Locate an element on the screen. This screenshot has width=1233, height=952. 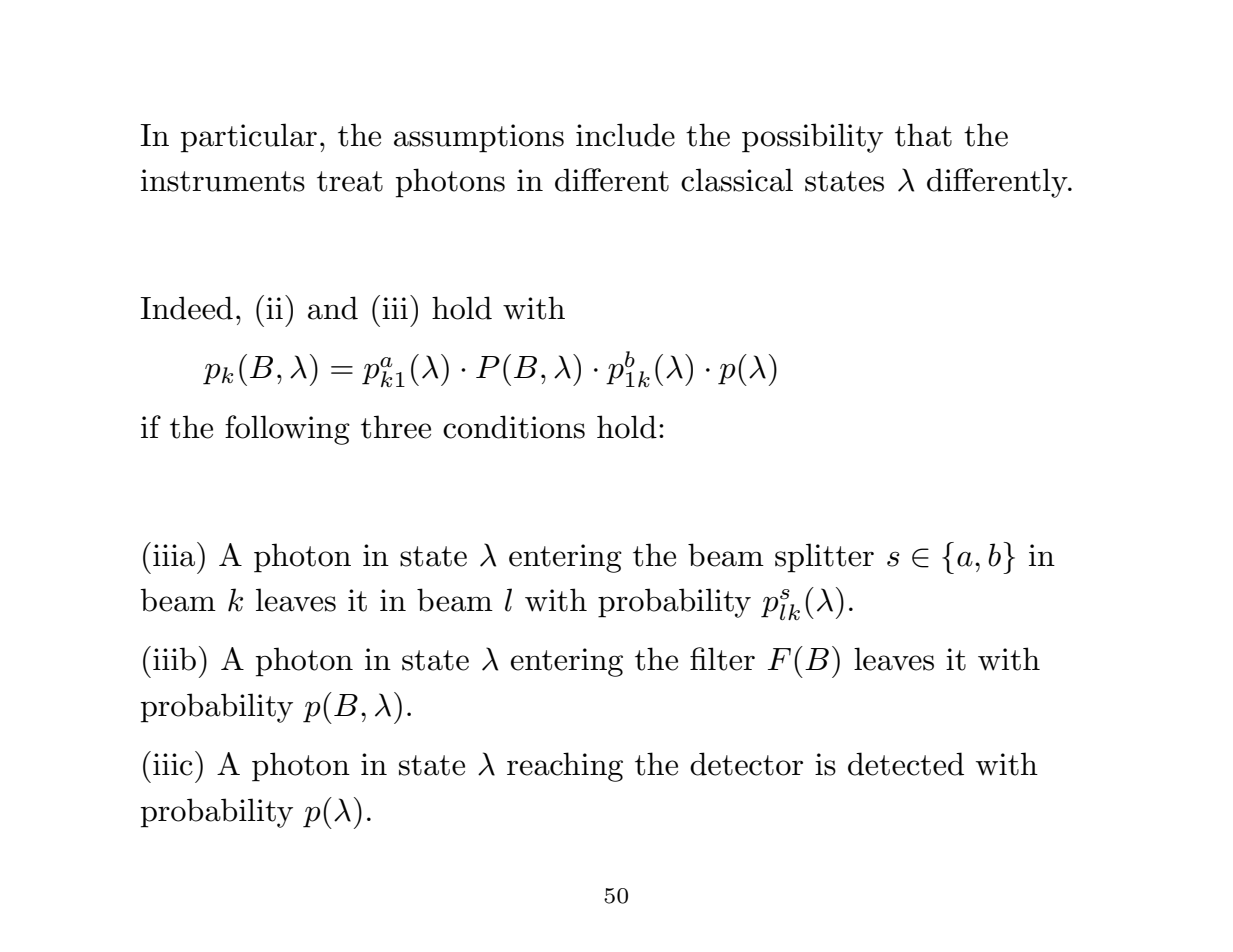
and is located at coordinates (333, 308).
